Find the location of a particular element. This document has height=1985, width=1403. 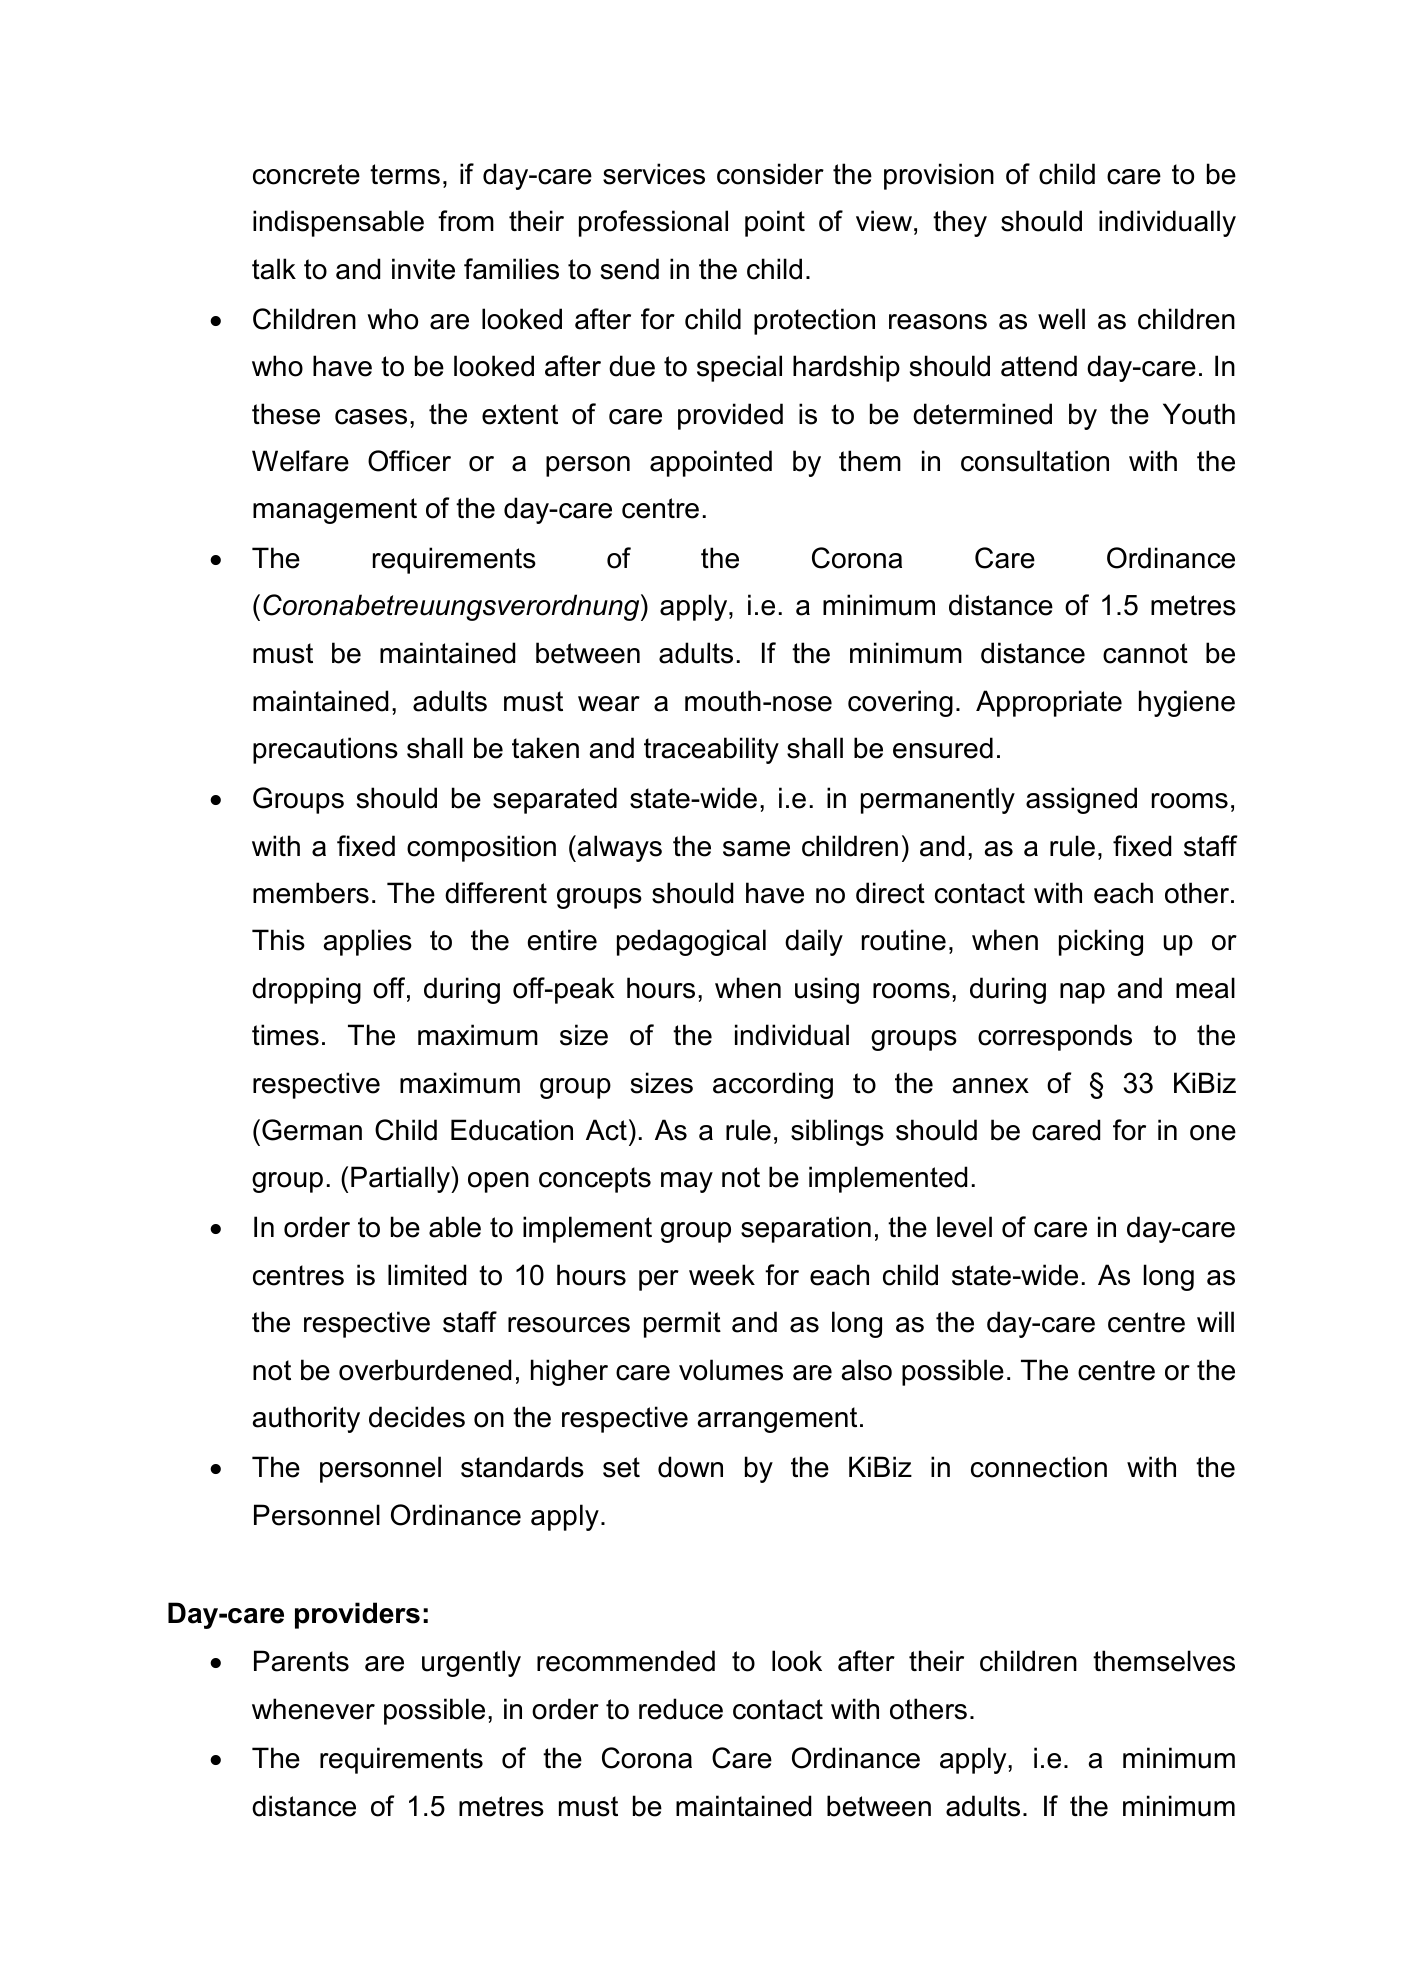

consider is located at coordinates (770, 174).
